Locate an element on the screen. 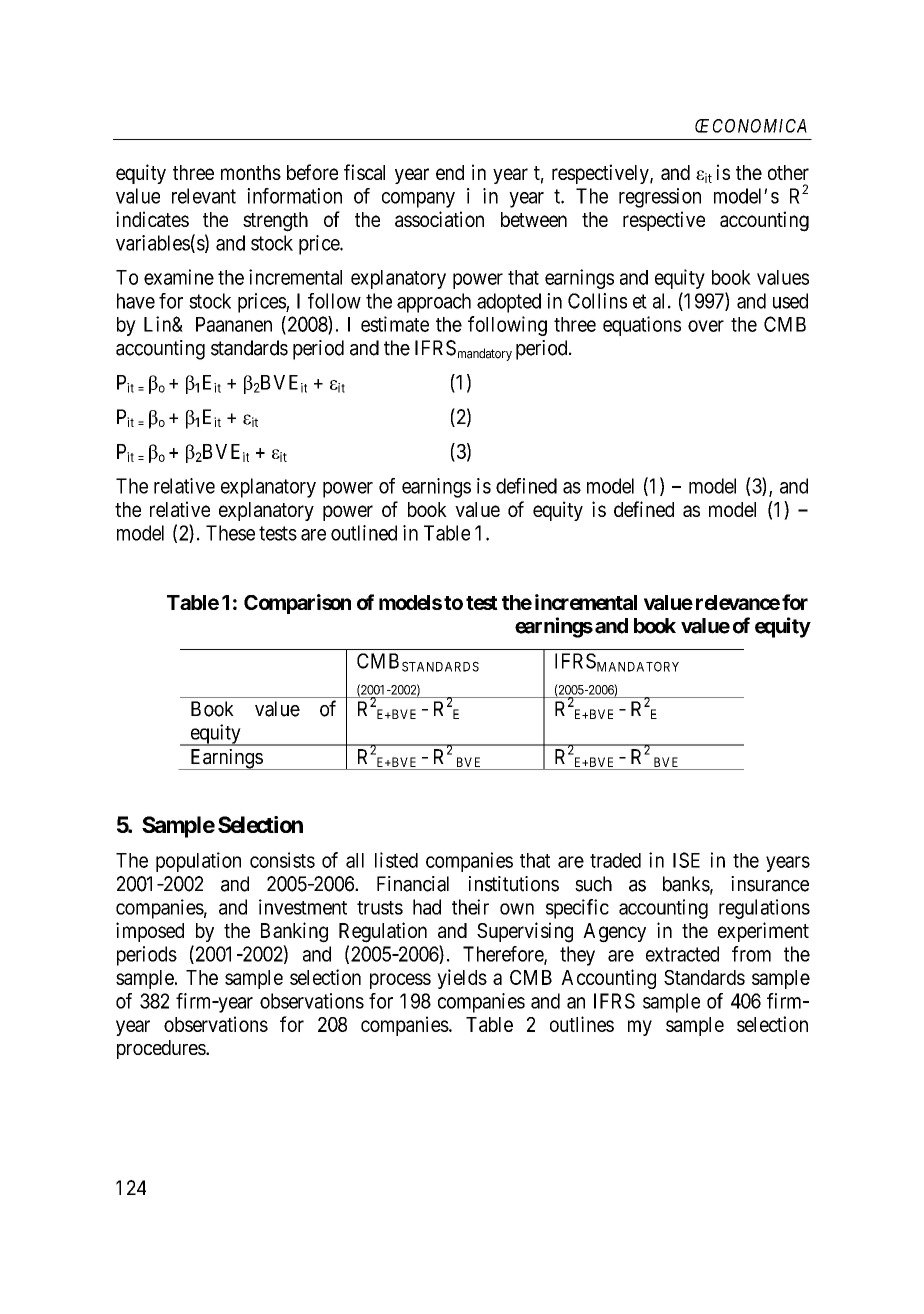  yields is located at coordinates (462, 979).
